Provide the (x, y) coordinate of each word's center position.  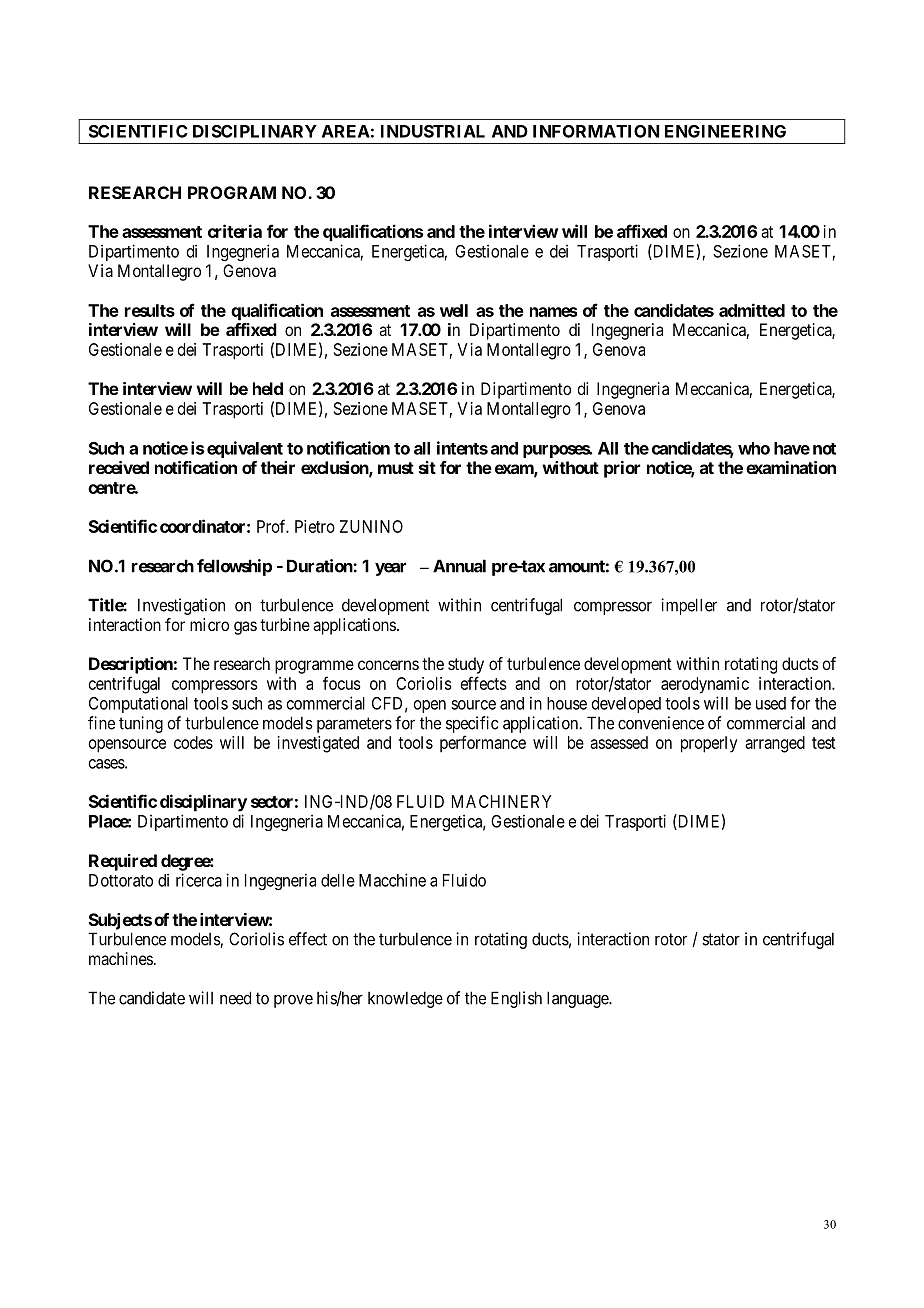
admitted (752, 310)
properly (709, 744)
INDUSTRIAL (433, 131)
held (268, 388)
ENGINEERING (725, 131)
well (454, 310)
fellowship (234, 567)
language (578, 999)
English (516, 999)
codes (193, 742)
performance (483, 743)
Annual (459, 566)
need (235, 998)
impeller (689, 606)
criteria (235, 231)
